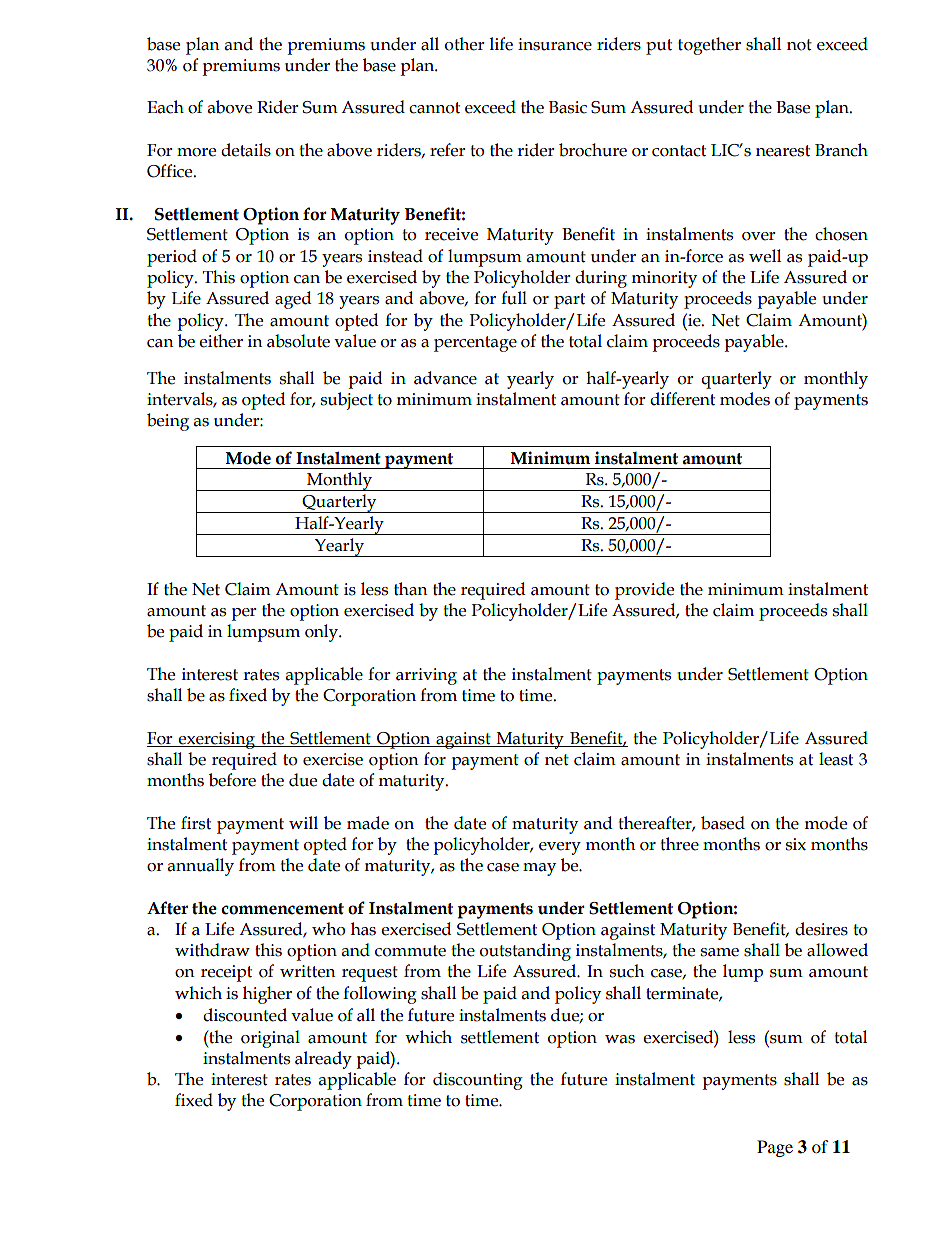  I want to click on well, so click(765, 256).
